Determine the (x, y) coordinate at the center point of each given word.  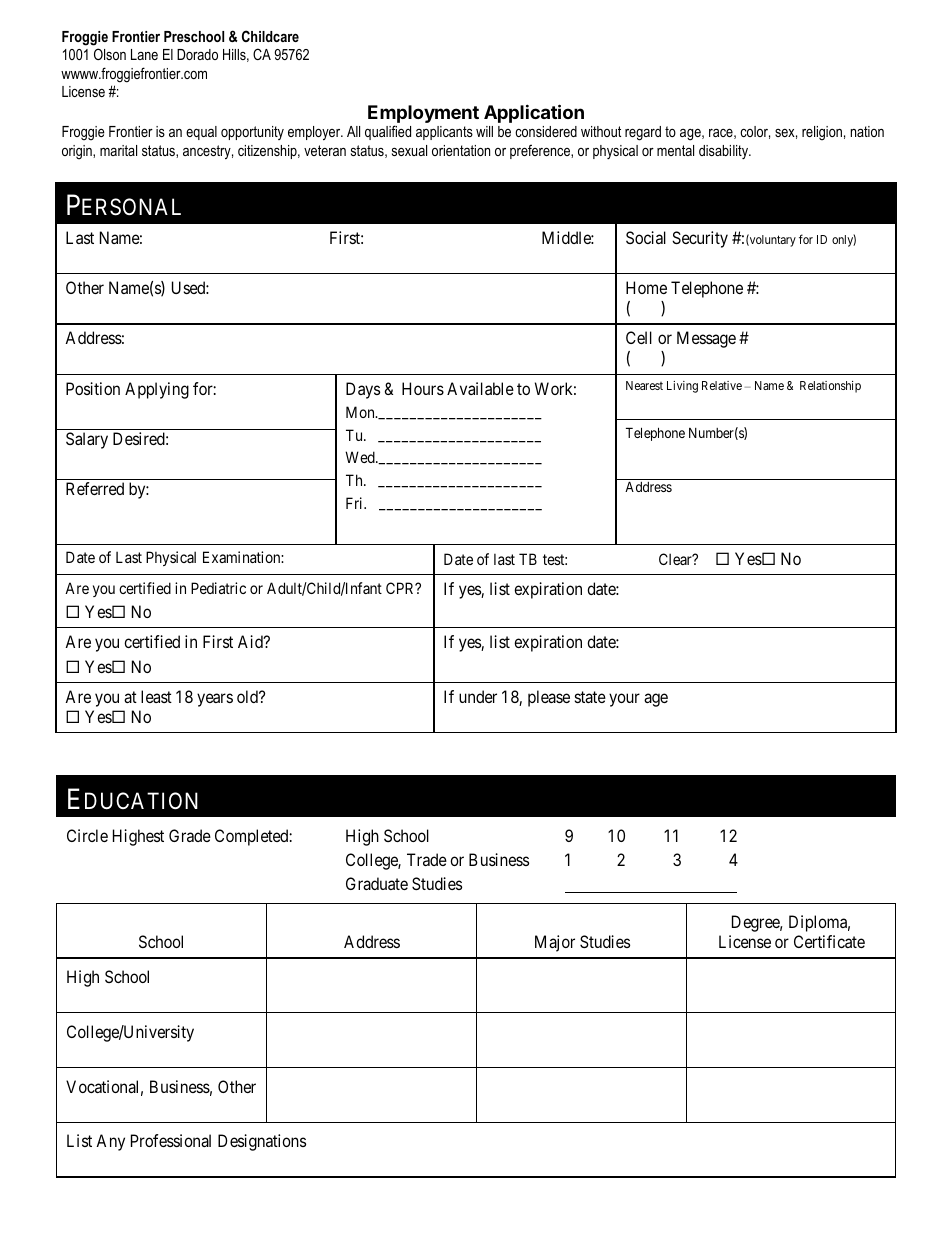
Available (480, 388)
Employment (423, 114)
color (755, 132)
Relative (722, 385)
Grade (190, 835)
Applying (157, 390)
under (478, 696)
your (624, 700)
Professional (171, 1140)
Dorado (197, 54)
